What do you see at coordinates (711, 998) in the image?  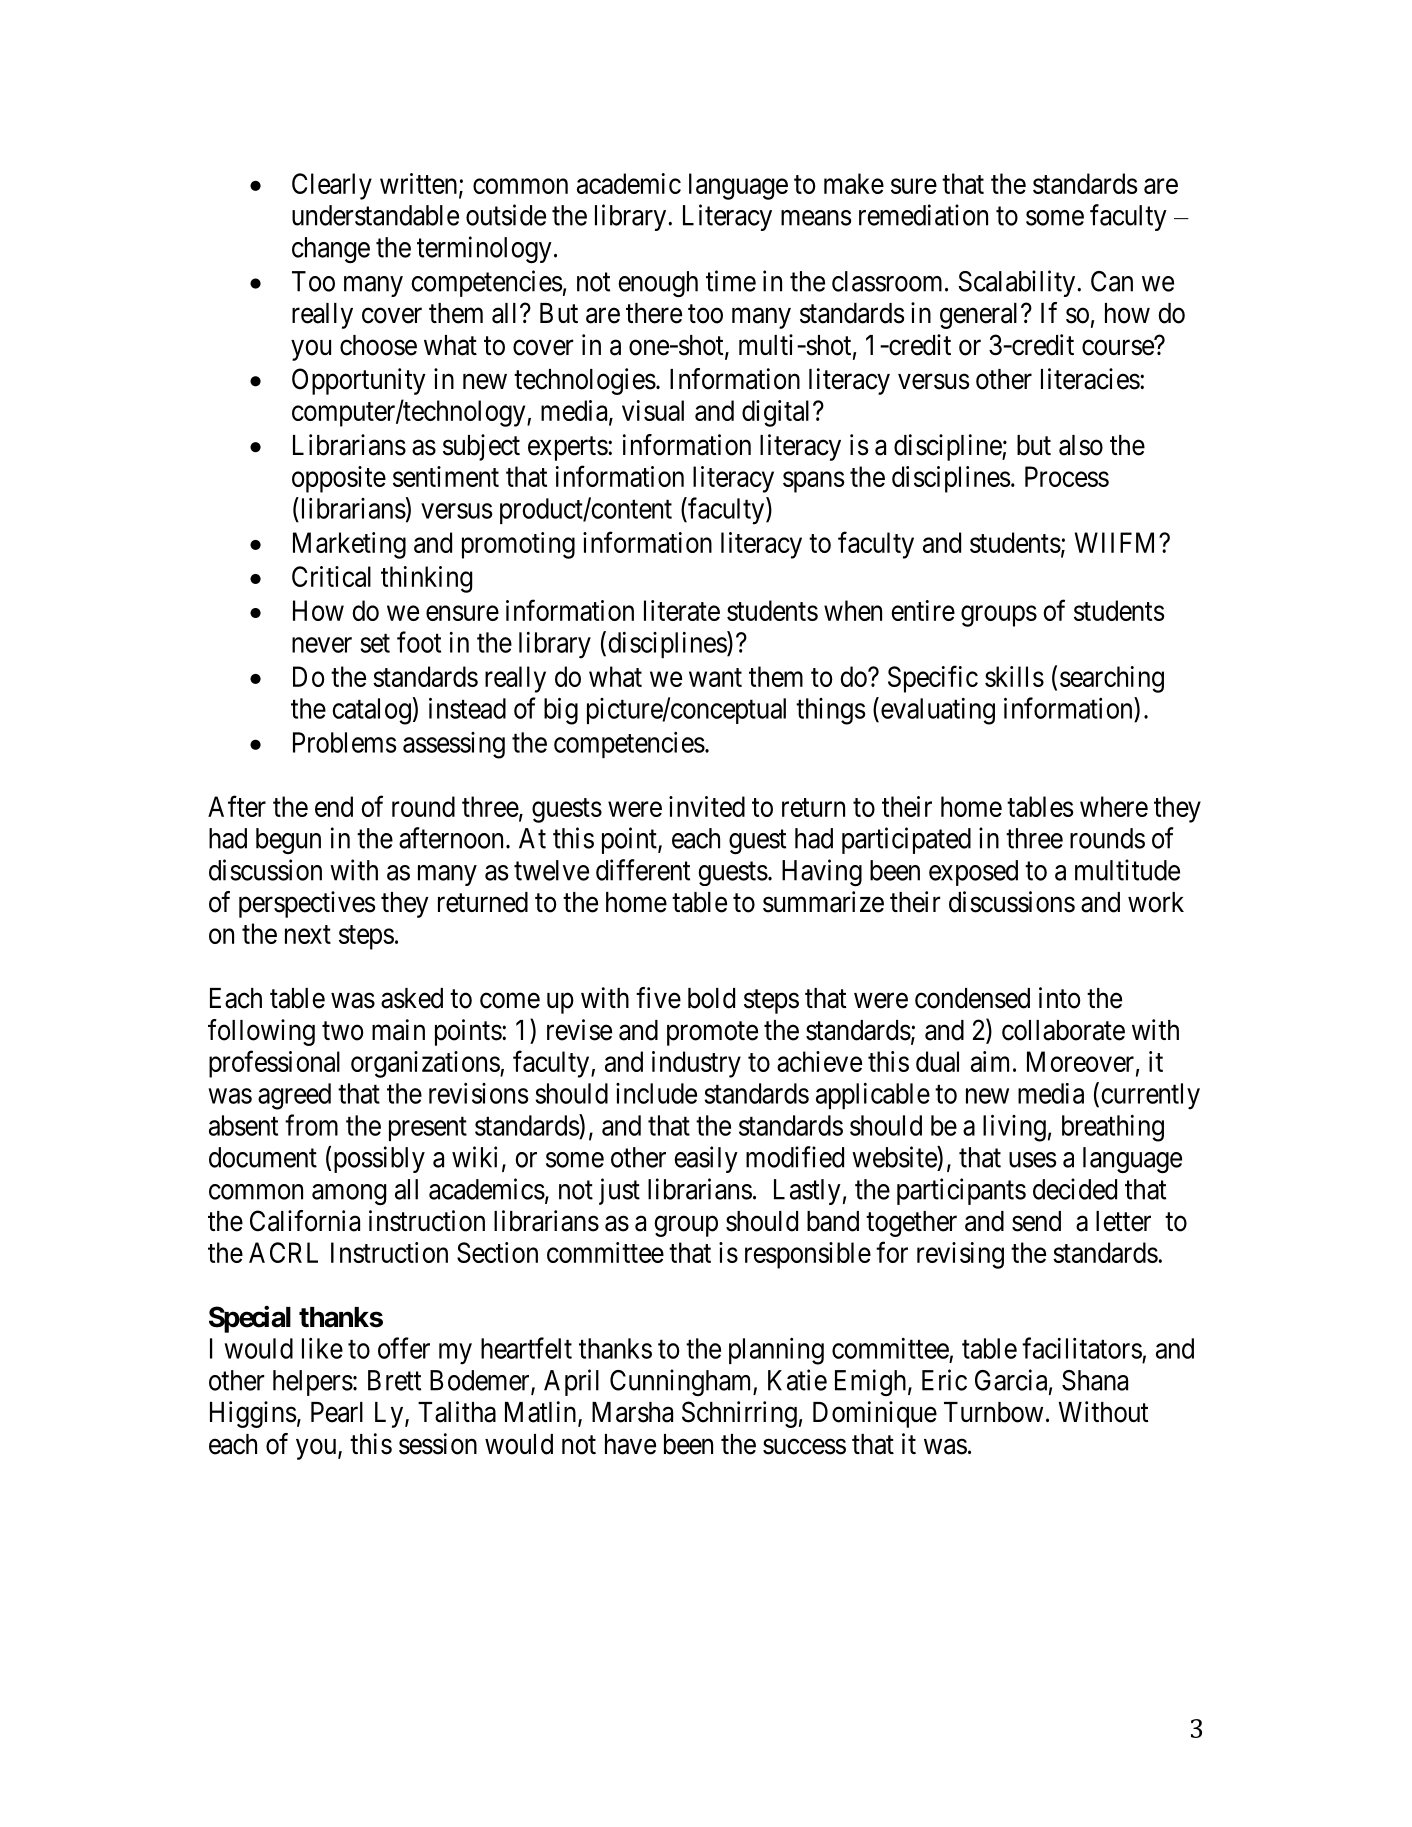 I see `bold` at bounding box center [711, 998].
